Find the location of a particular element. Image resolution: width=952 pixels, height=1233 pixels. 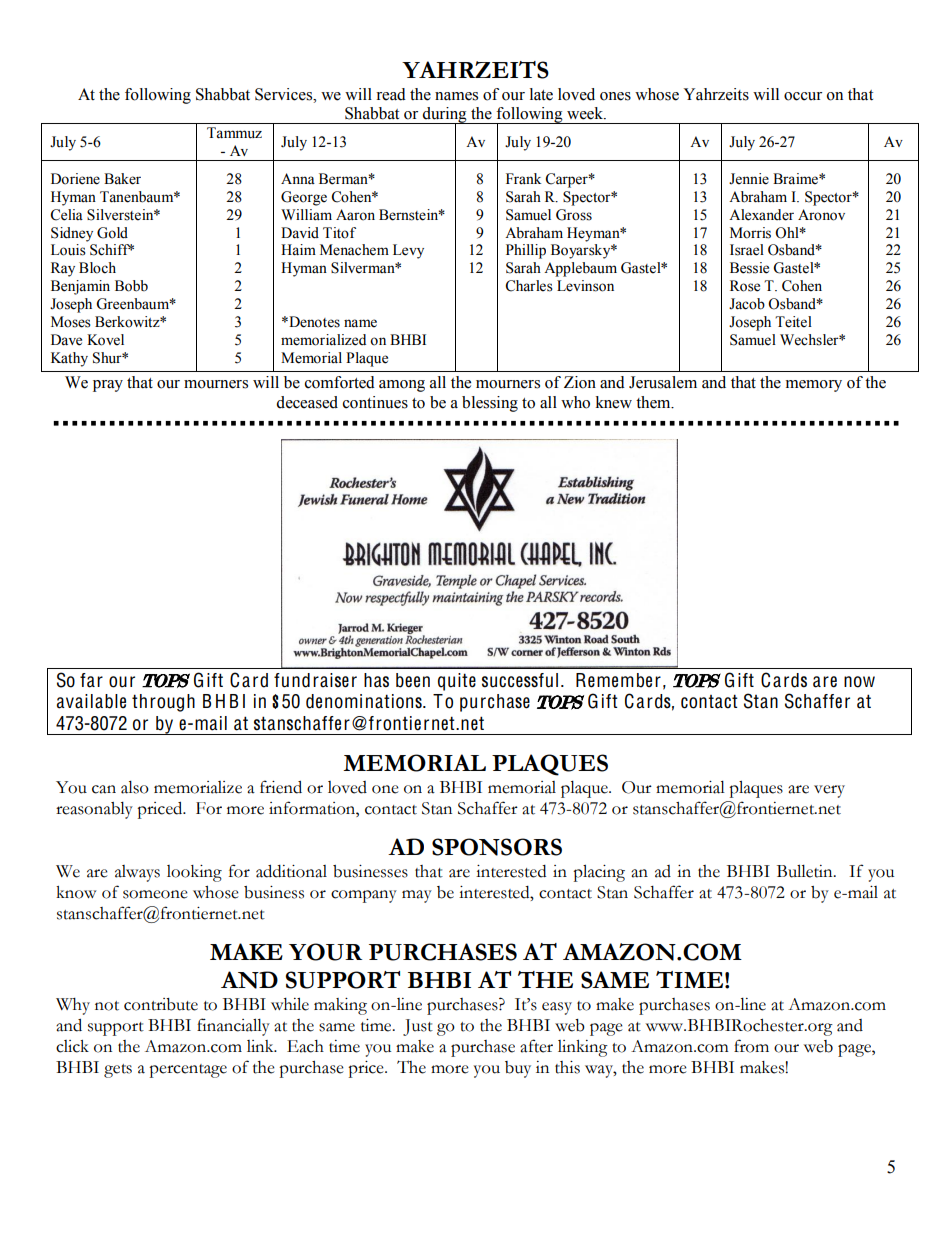

Remember is located at coordinates (618, 680).
